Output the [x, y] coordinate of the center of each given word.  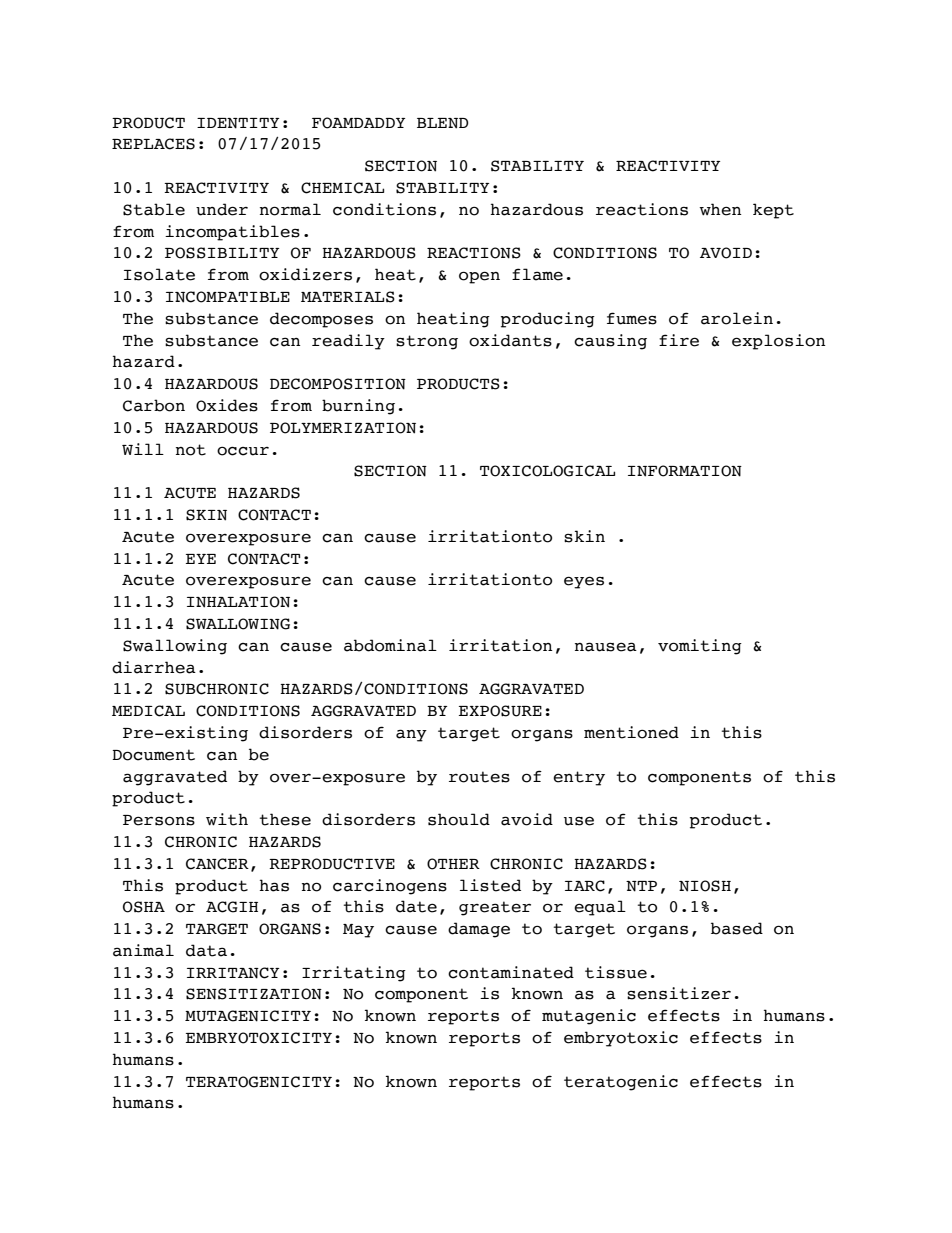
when [720, 209]
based [737, 928]
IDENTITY [238, 123]
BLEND [442, 123]
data [206, 950]
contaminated [511, 972]
